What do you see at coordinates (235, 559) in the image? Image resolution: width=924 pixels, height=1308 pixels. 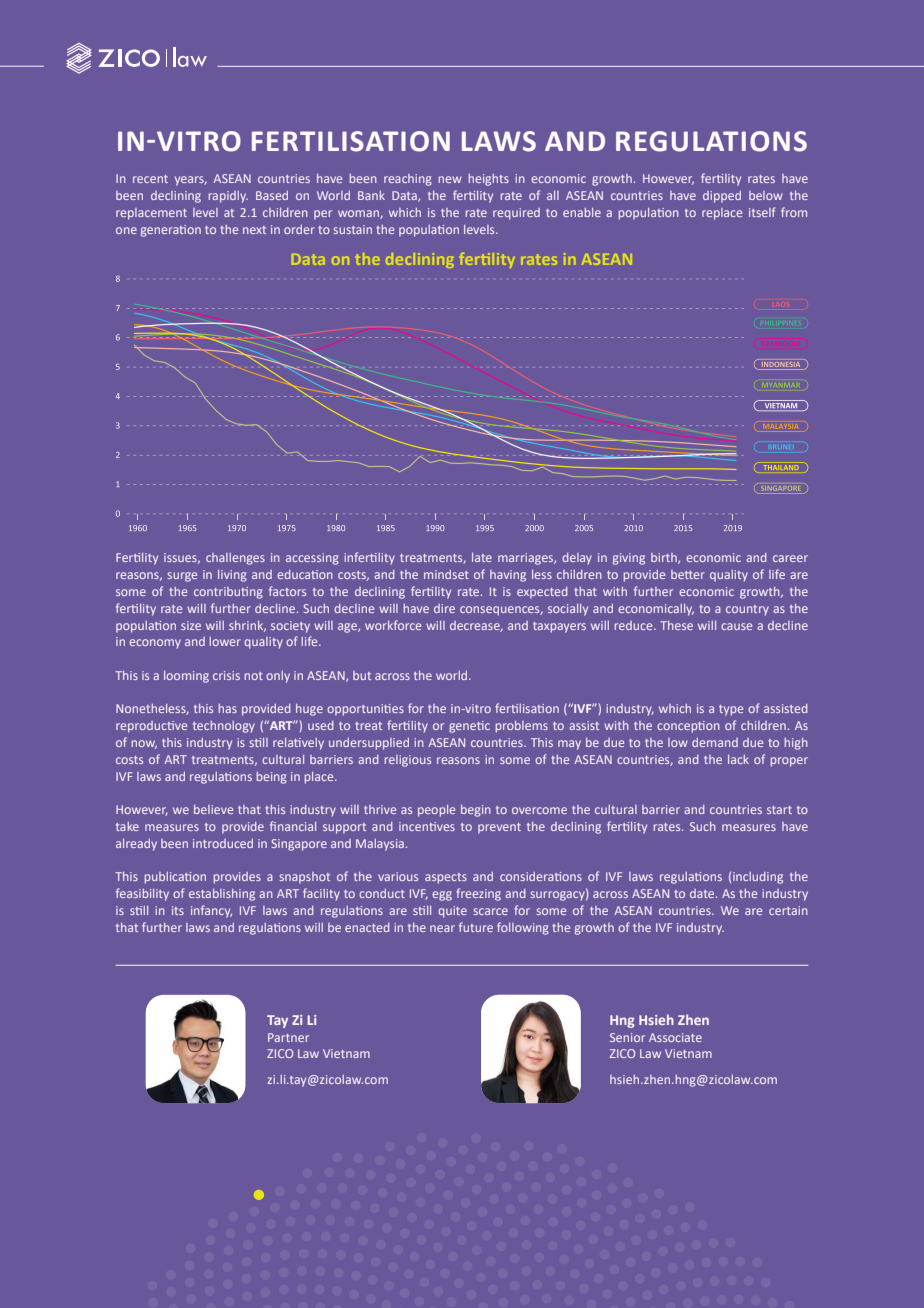 I see `challenges` at bounding box center [235, 559].
